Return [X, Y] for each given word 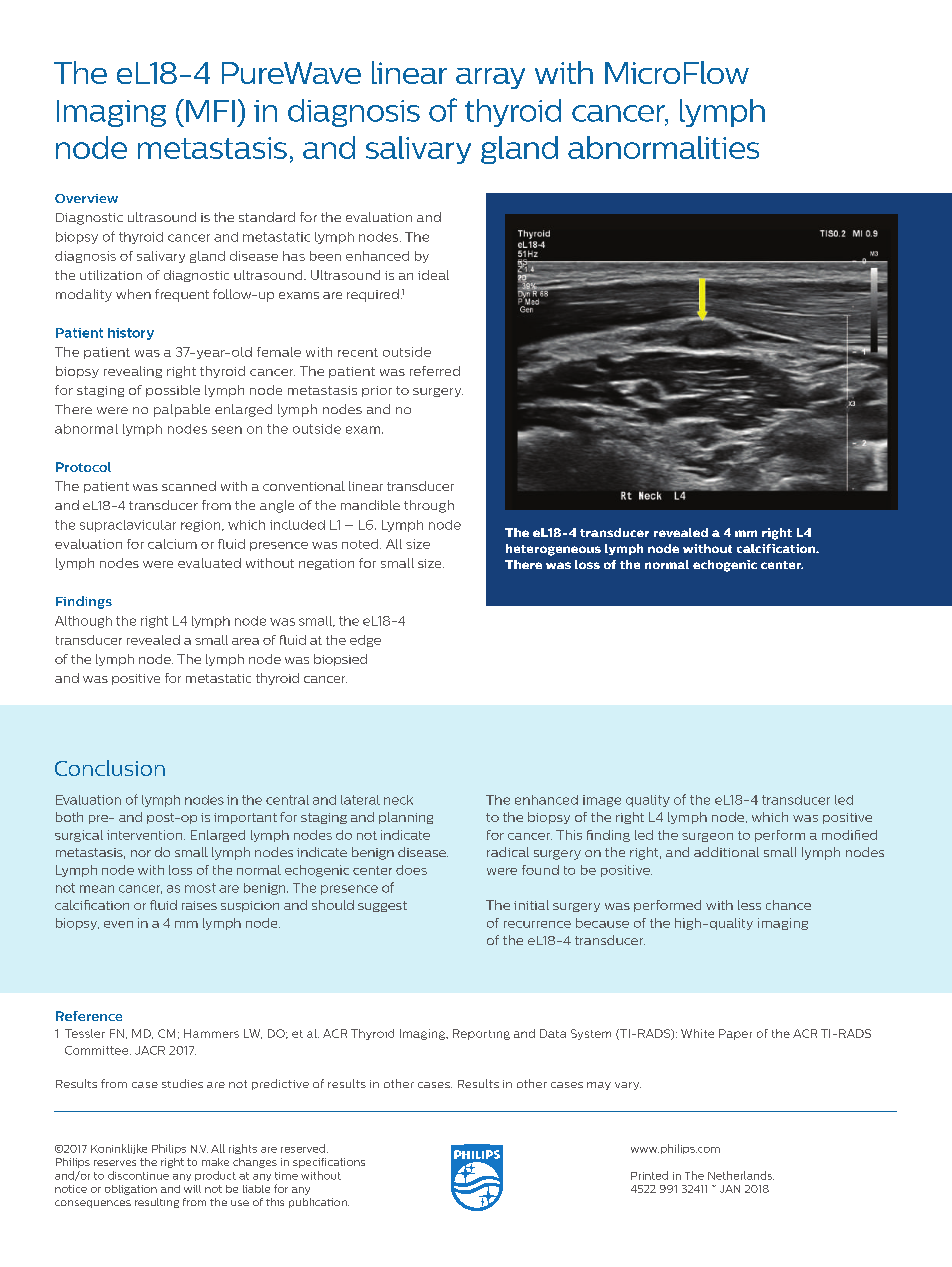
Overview [86, 198]
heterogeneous [553, 550]
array [490, 78]
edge [365, 641]
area [245, 641]
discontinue [138, 1175]
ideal [433, 275]
